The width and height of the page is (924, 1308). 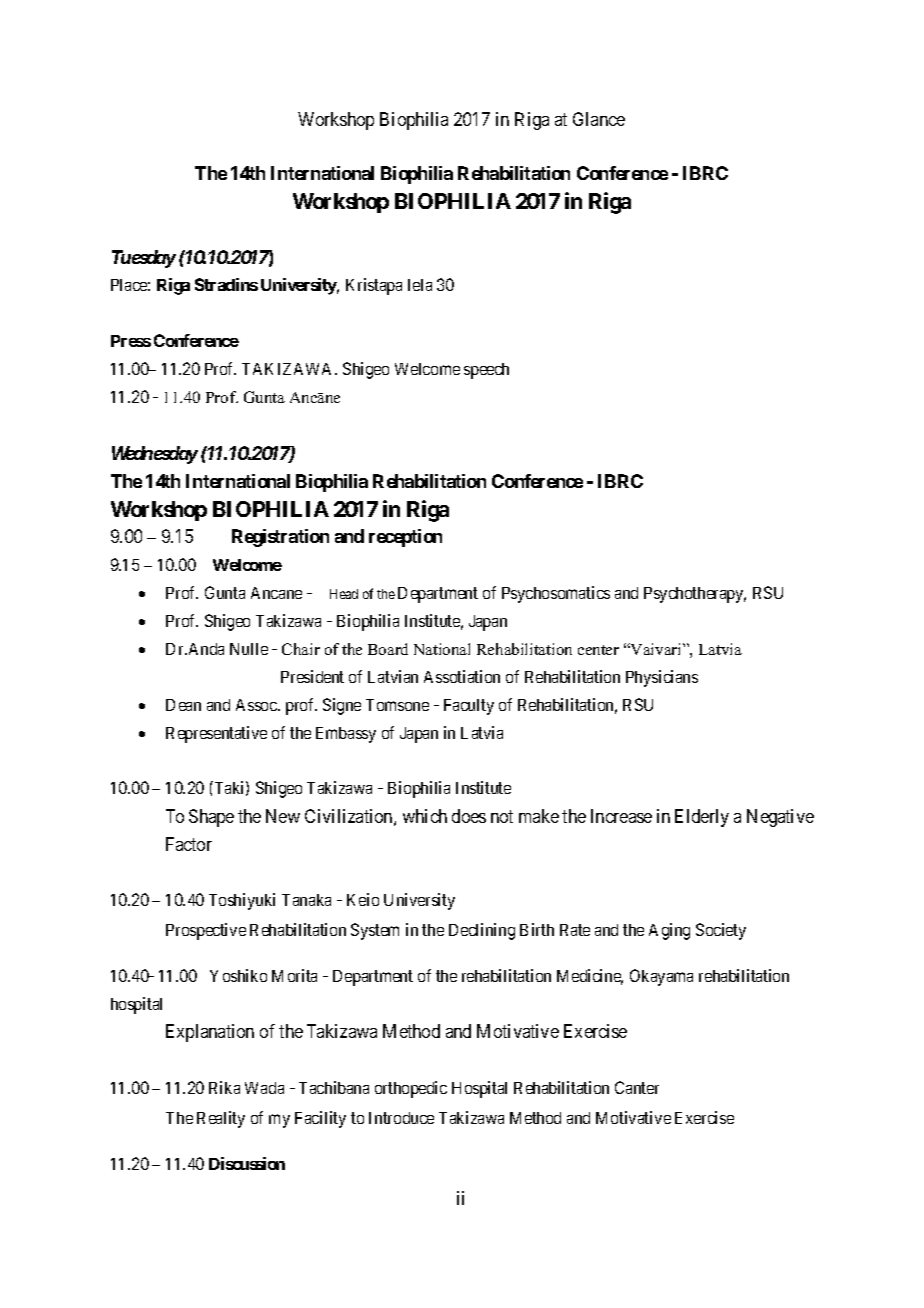 What do you see at coordinates (695, 595) in the page?
I see `Psychotherapy` at bounding box center [695, 595].
